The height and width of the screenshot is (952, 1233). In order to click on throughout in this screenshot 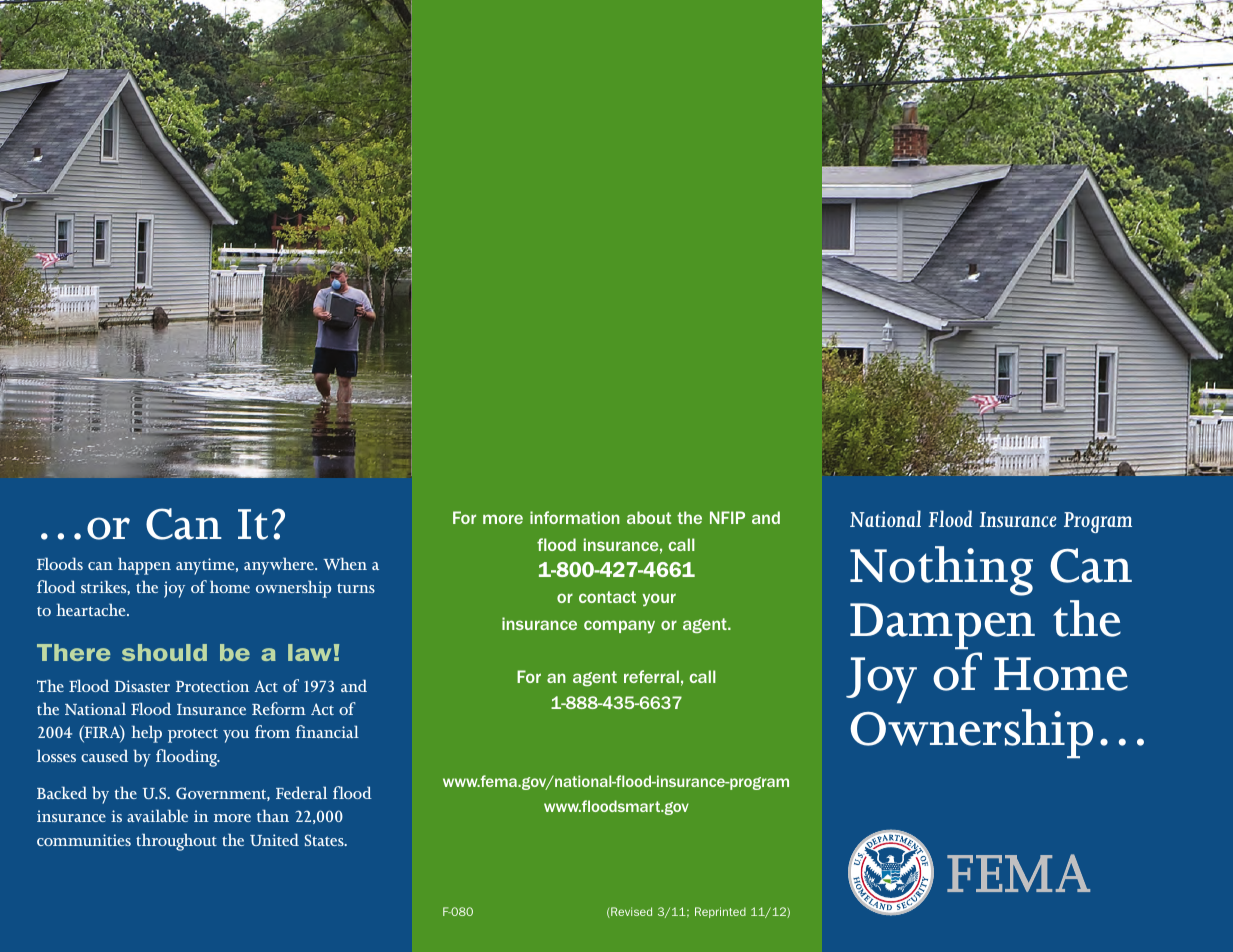, I will do `click(176, 842)`.
